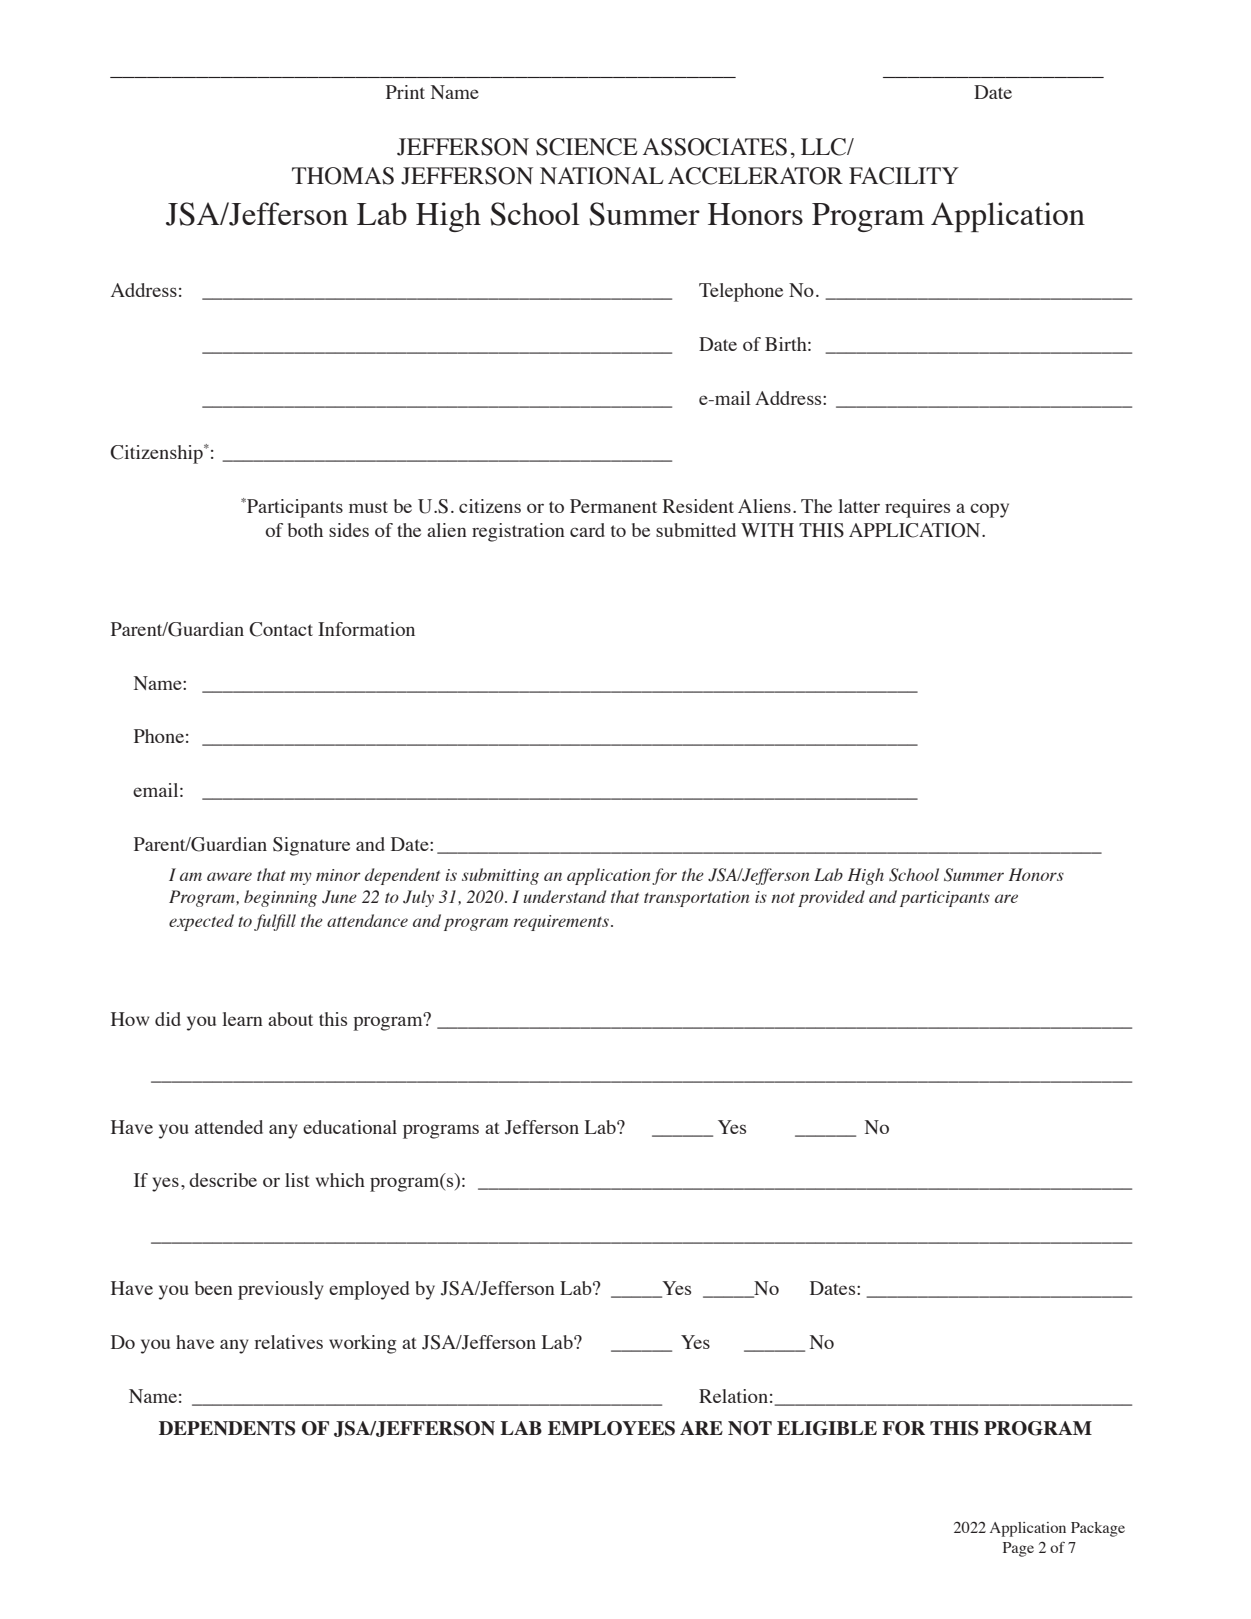 The height and width of the document is (1619, 1251). I want to click on THOMAS, so click(343, 176).
